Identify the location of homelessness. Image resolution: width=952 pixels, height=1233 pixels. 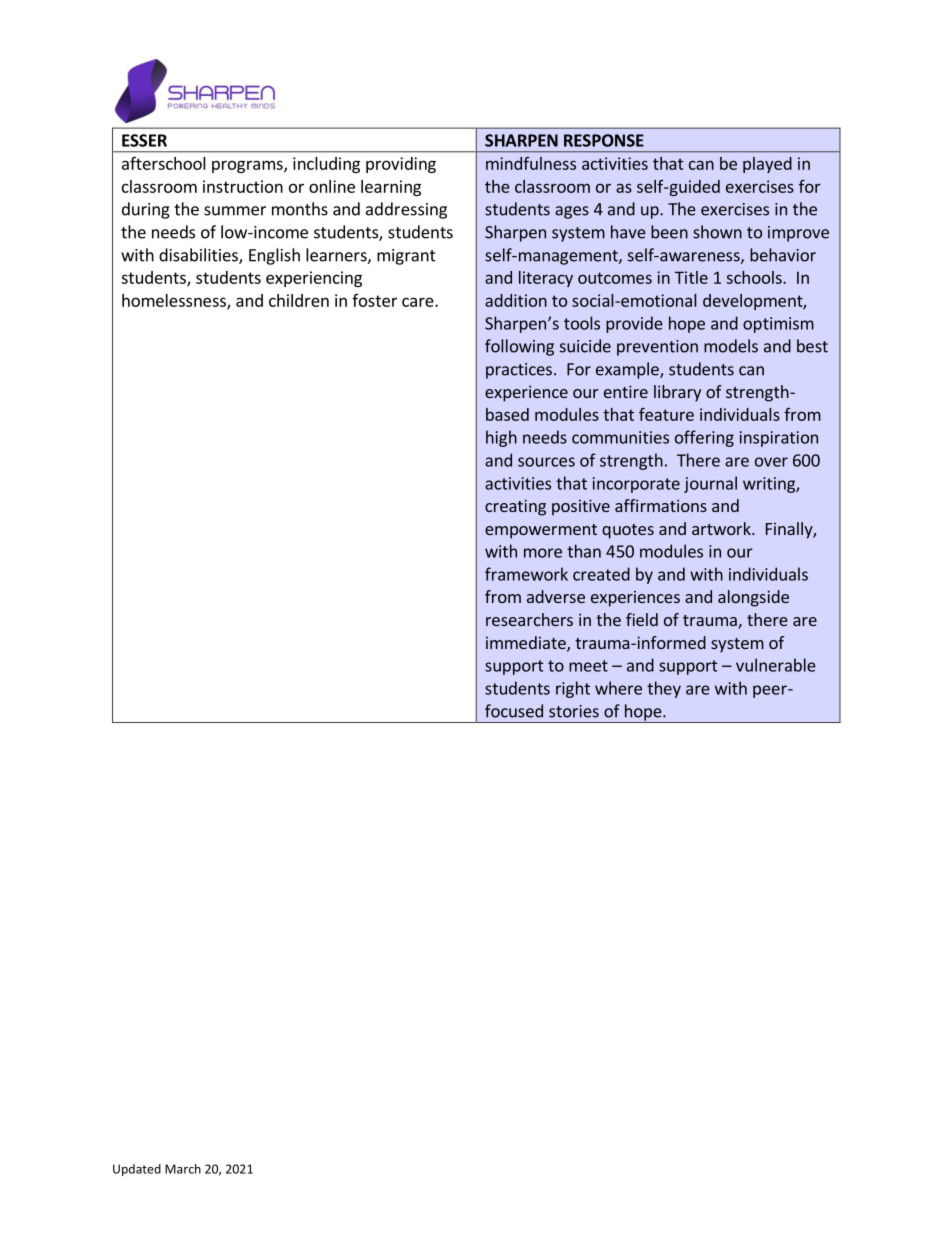
(175, 301).
